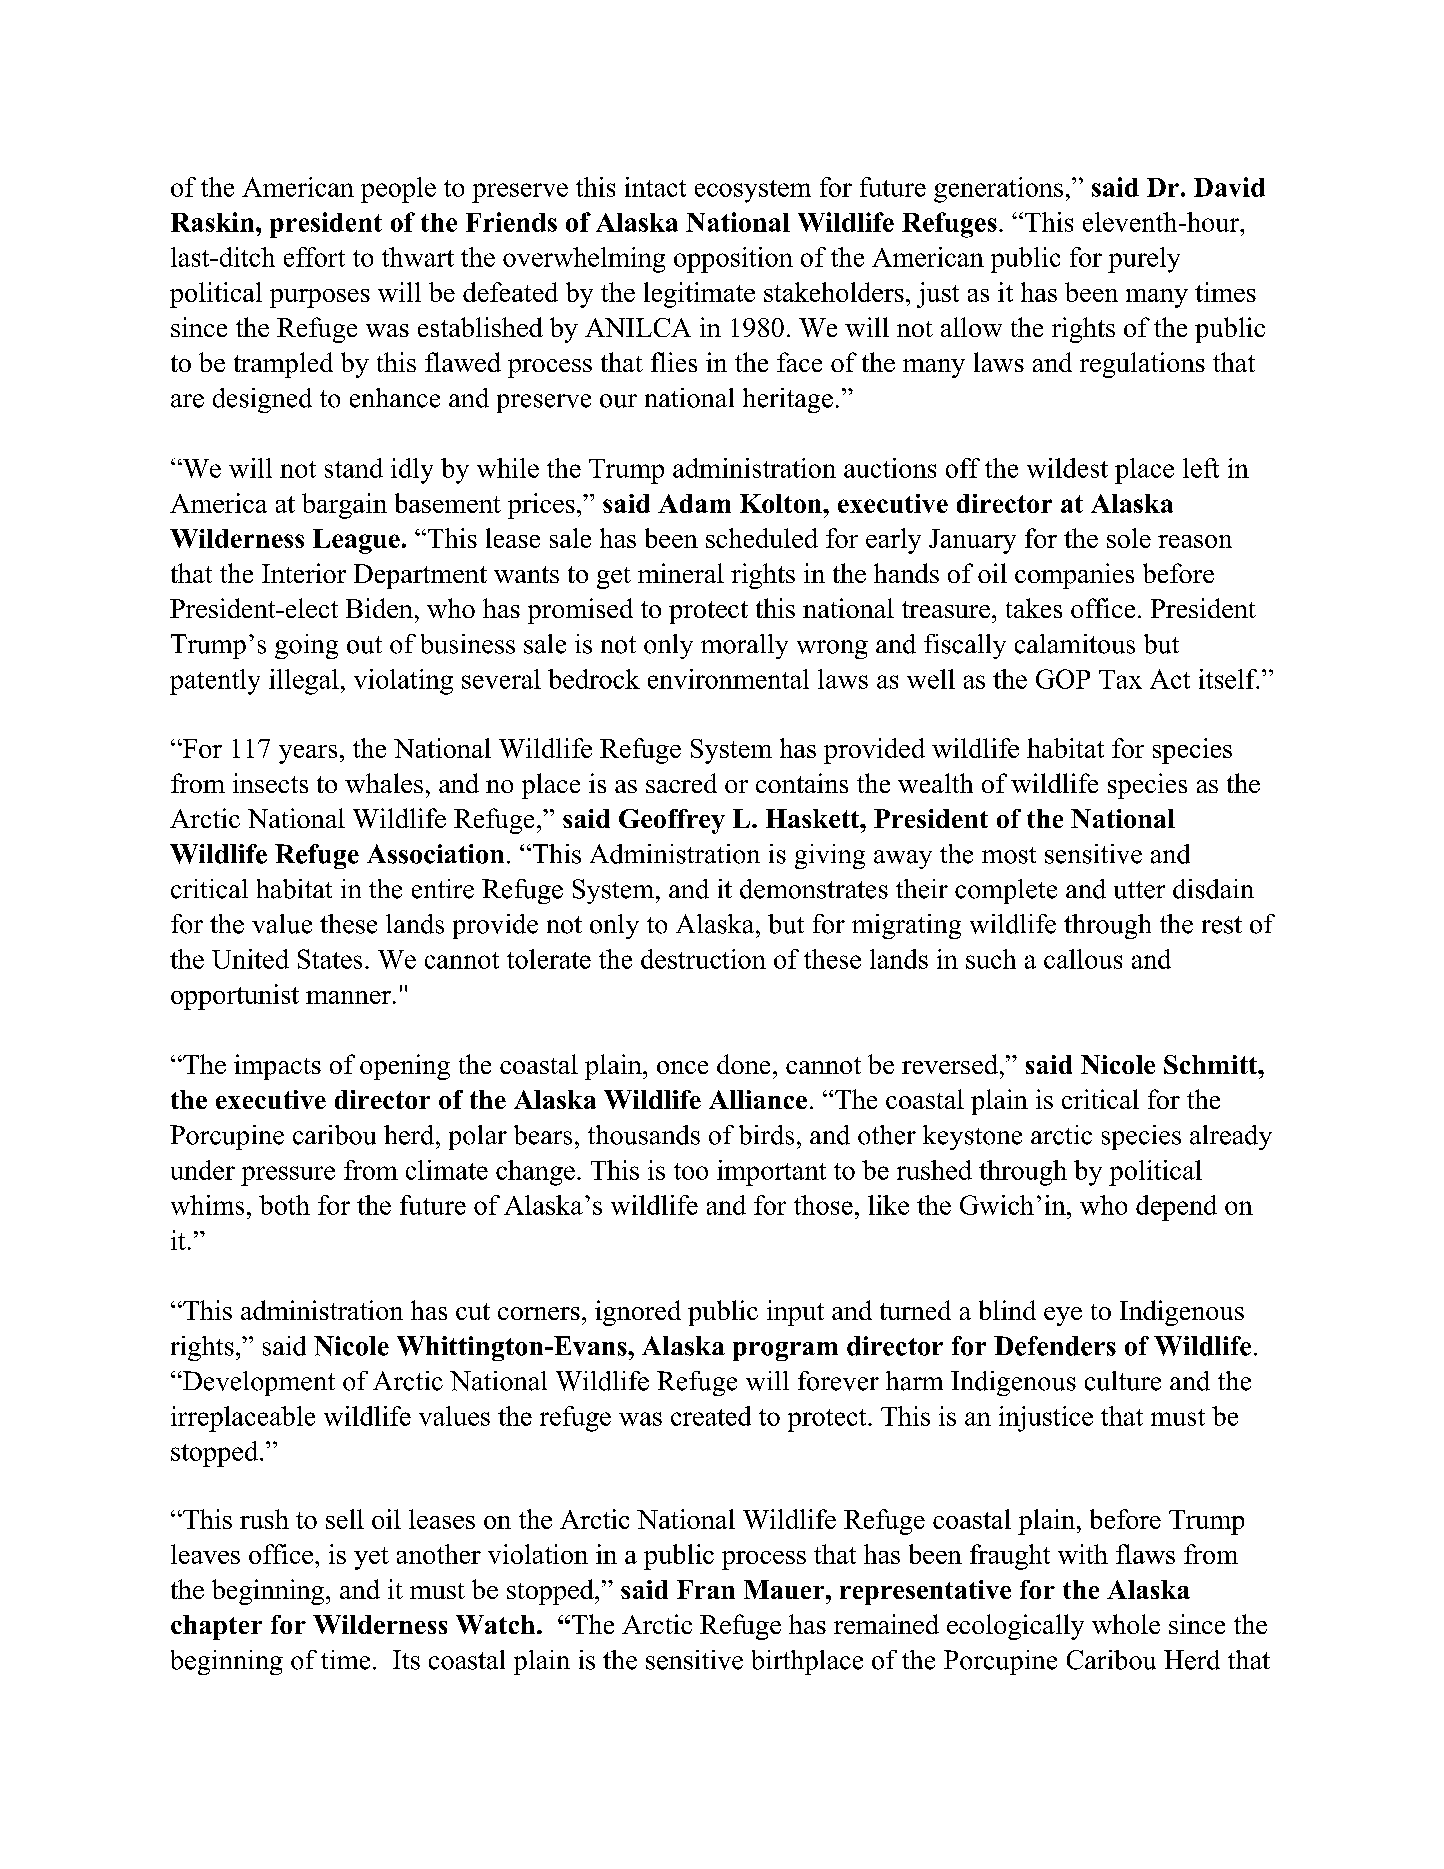 This page has width=1444, height=1869. I want to click on effort, so click(314, 257).
